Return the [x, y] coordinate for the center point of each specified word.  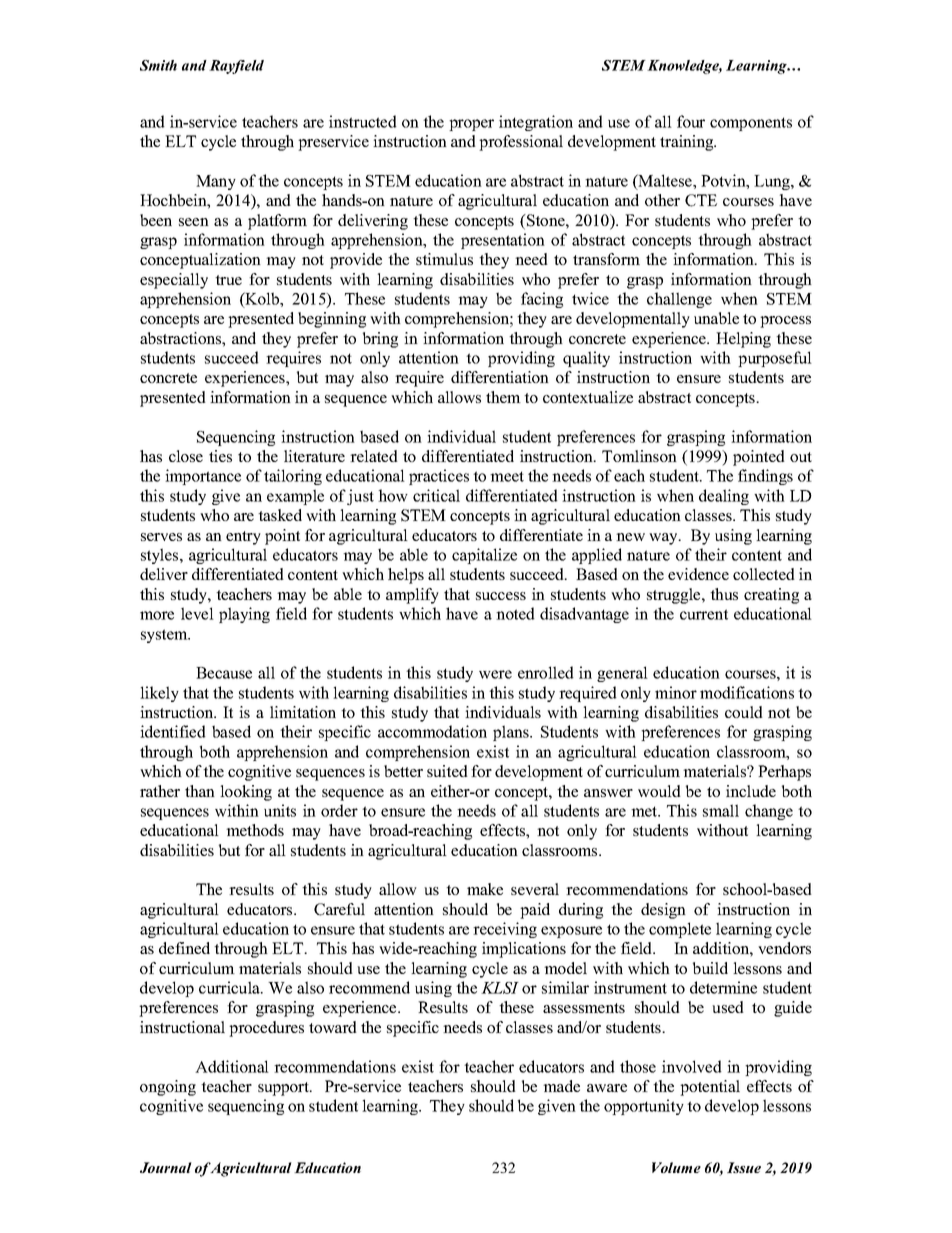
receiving [505, 930]
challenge [679, 300]
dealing [724, 497]
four [691, 121]
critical [436, 495]
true [228, 280]
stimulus [444, 259]
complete [680, 930]
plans [512, 733]
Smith [158, 65]
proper [471, 125]
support [284, 1089]
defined [184, 948]
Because [224, 673]
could [744, 712]
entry [243, 538]
